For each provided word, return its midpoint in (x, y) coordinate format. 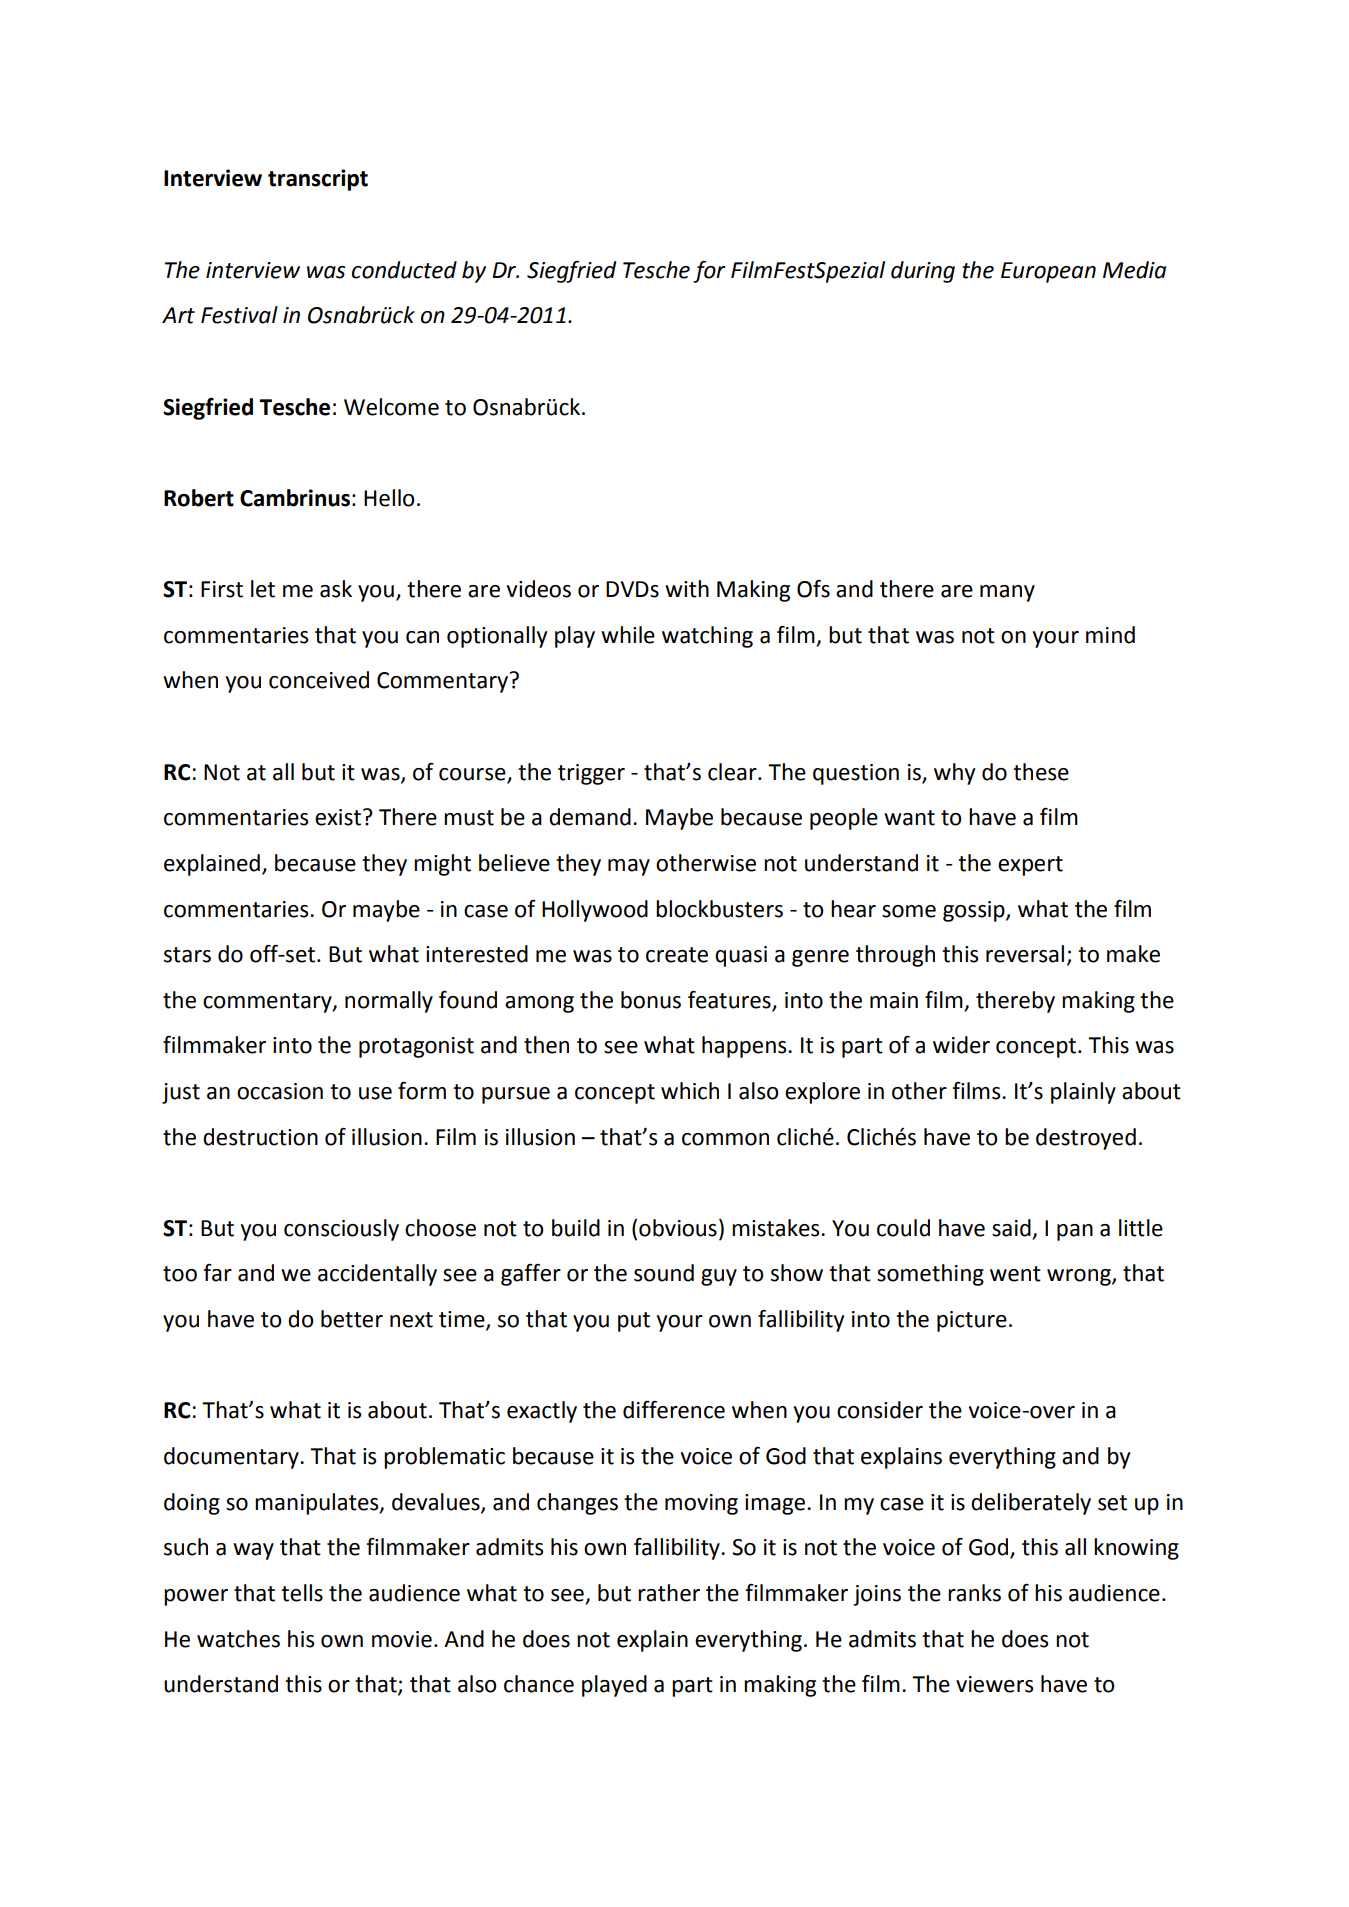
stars (187, 955)
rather (669, 1593)
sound (664, 1273)
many (1007, 593)
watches (238, 1639)
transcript (318, 180)
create (677, 955)
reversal (1025, 954)
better (352, 1319)
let (263, 589)
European (1048, 272)
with (687, 589)
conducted (404, 270)
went (1015, 1274)
